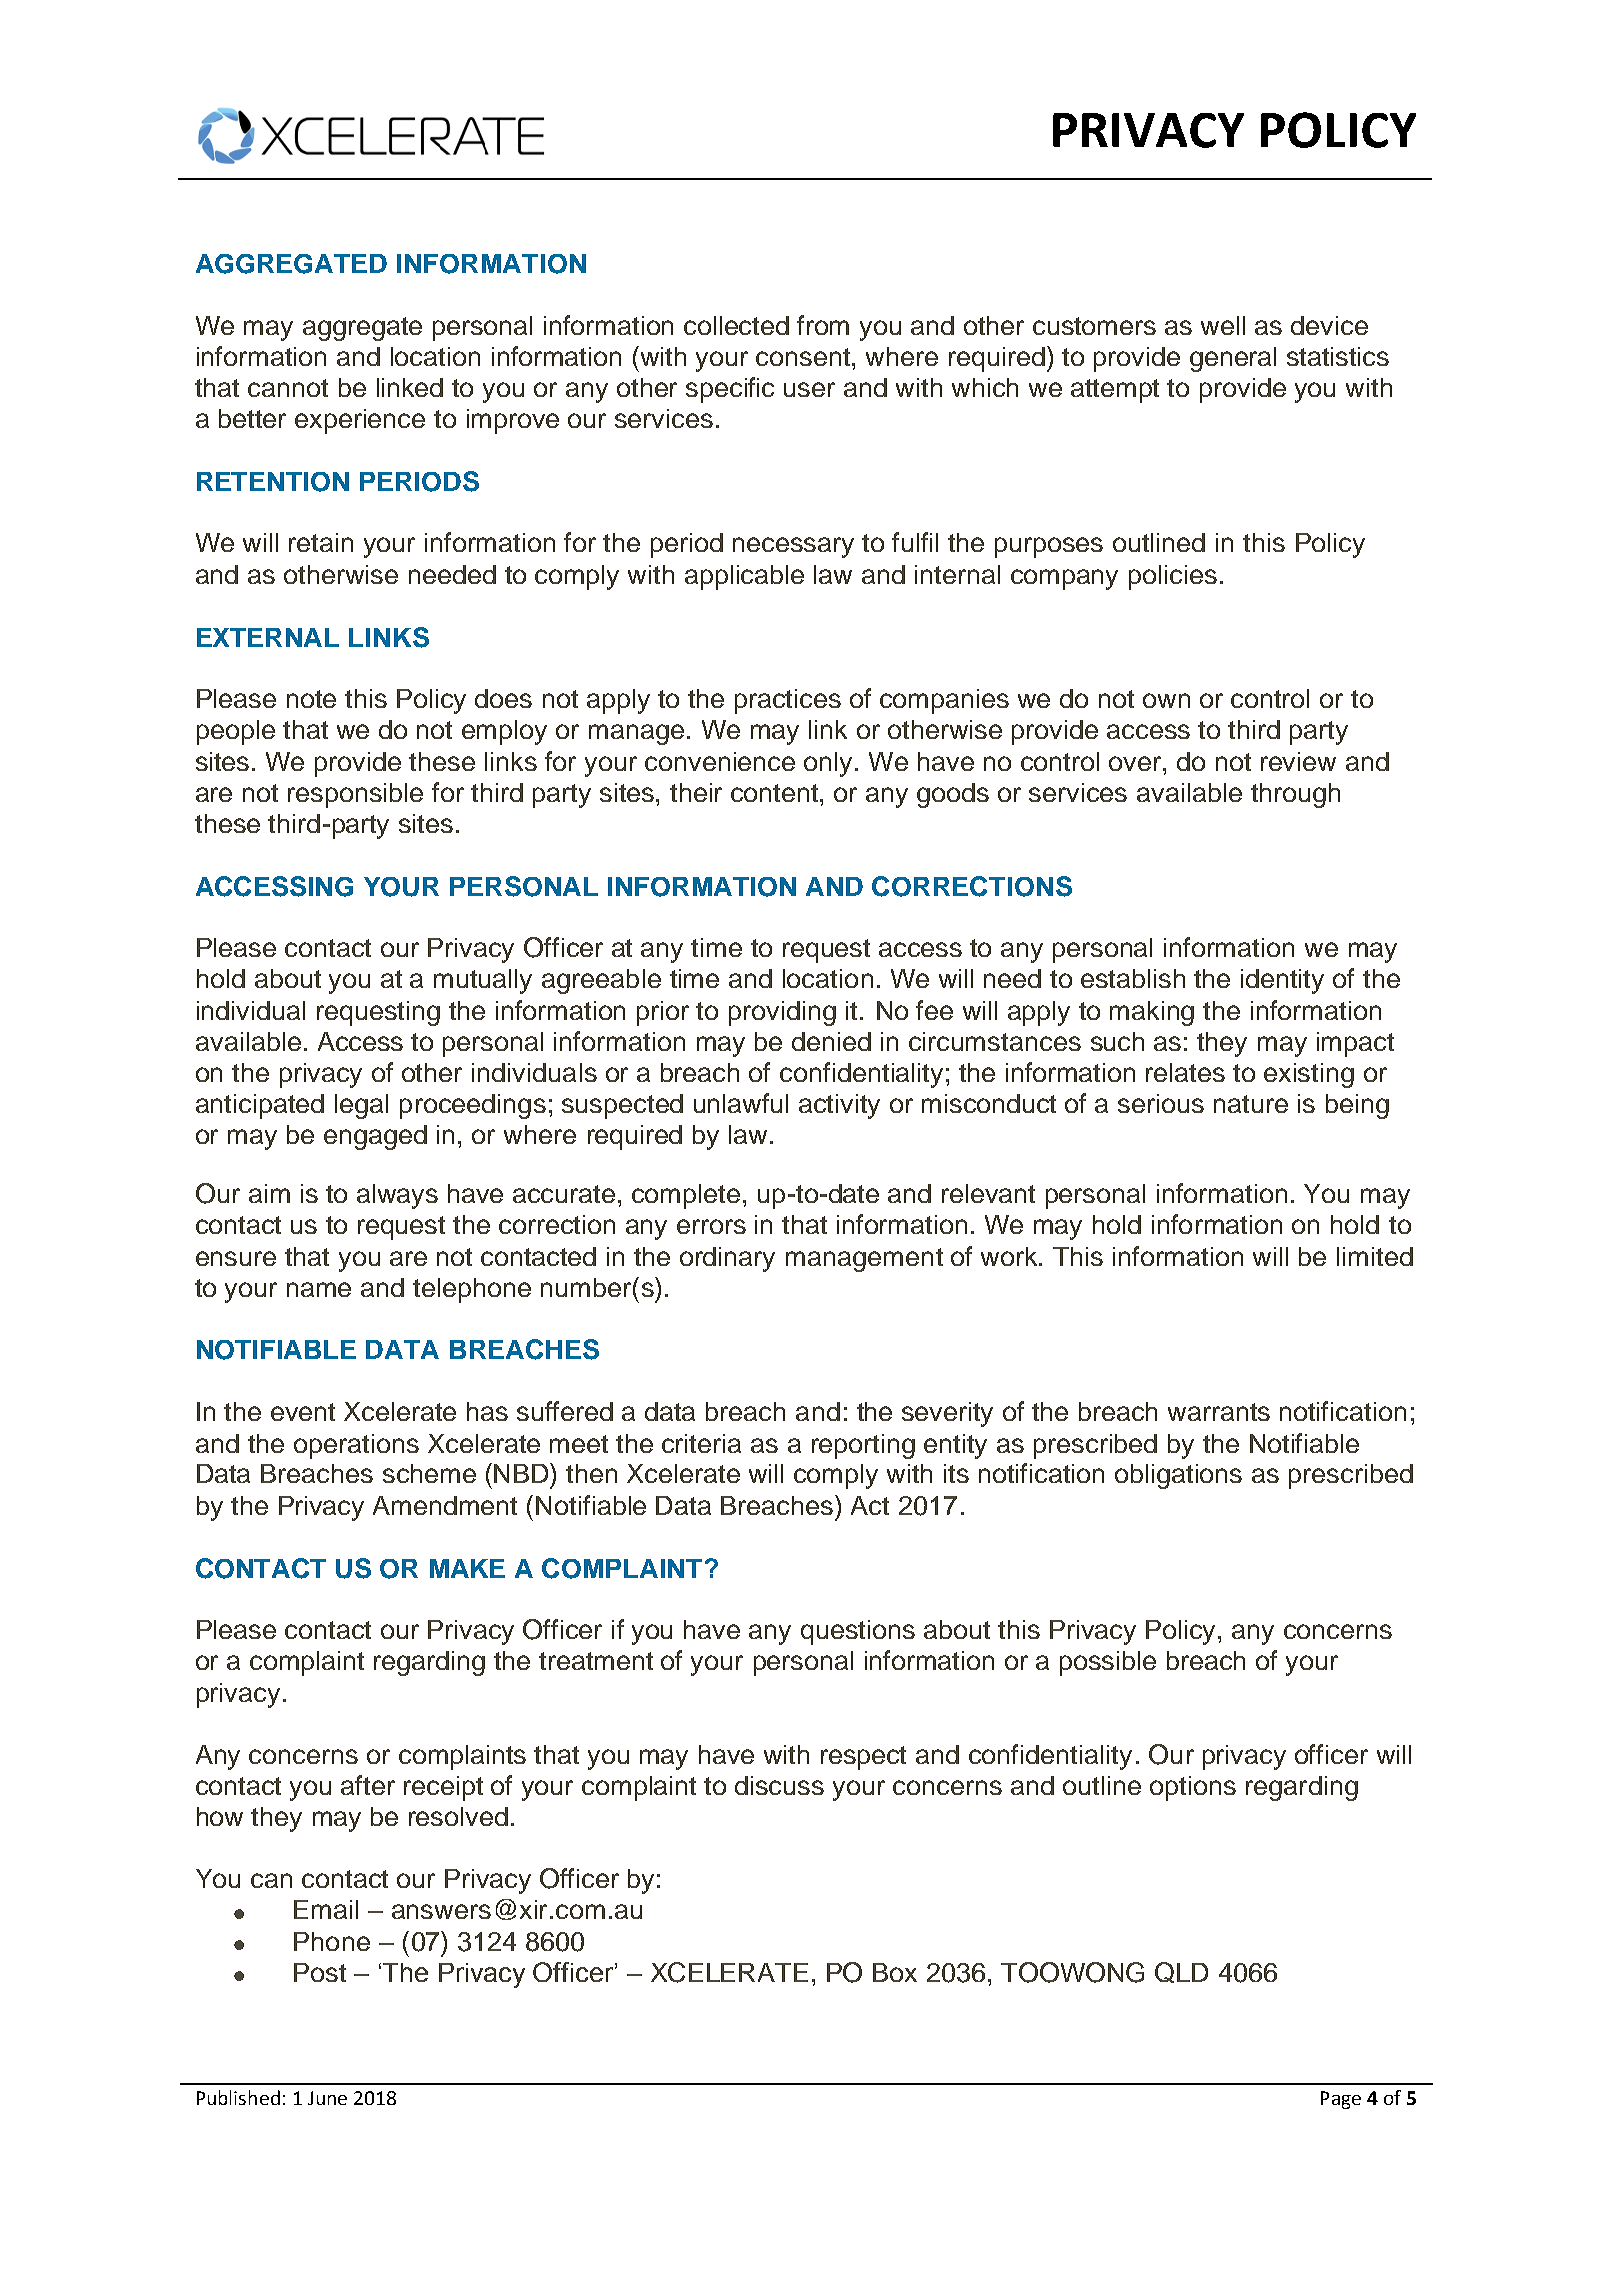  What do you see at coordinates (1181, 1972) in the document?
I see `QLD` at bounding box center [1181, 1972].
